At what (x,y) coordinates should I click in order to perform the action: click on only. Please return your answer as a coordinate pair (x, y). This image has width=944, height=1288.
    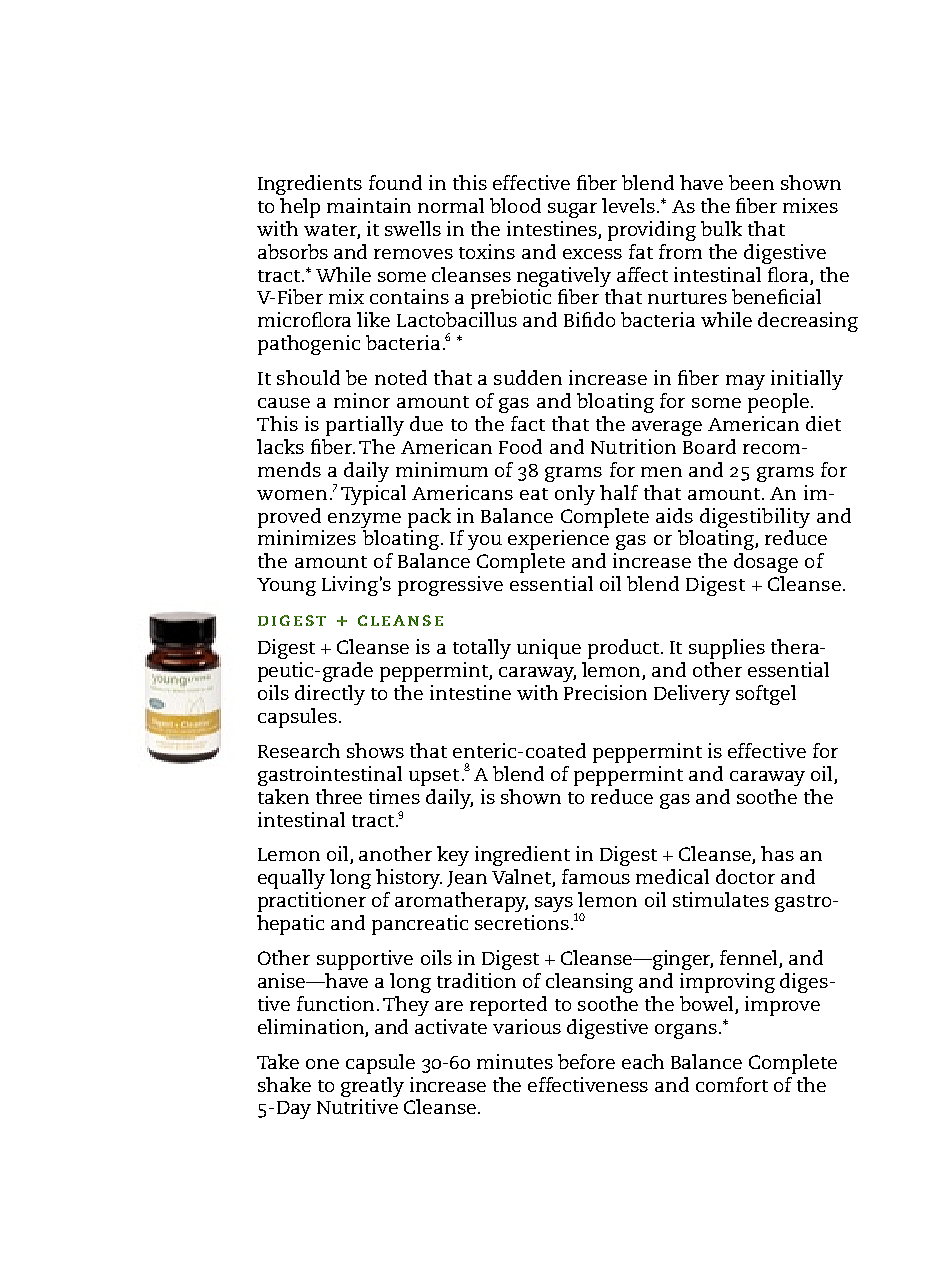
    Looking at the image, I should click on (575, 495).
